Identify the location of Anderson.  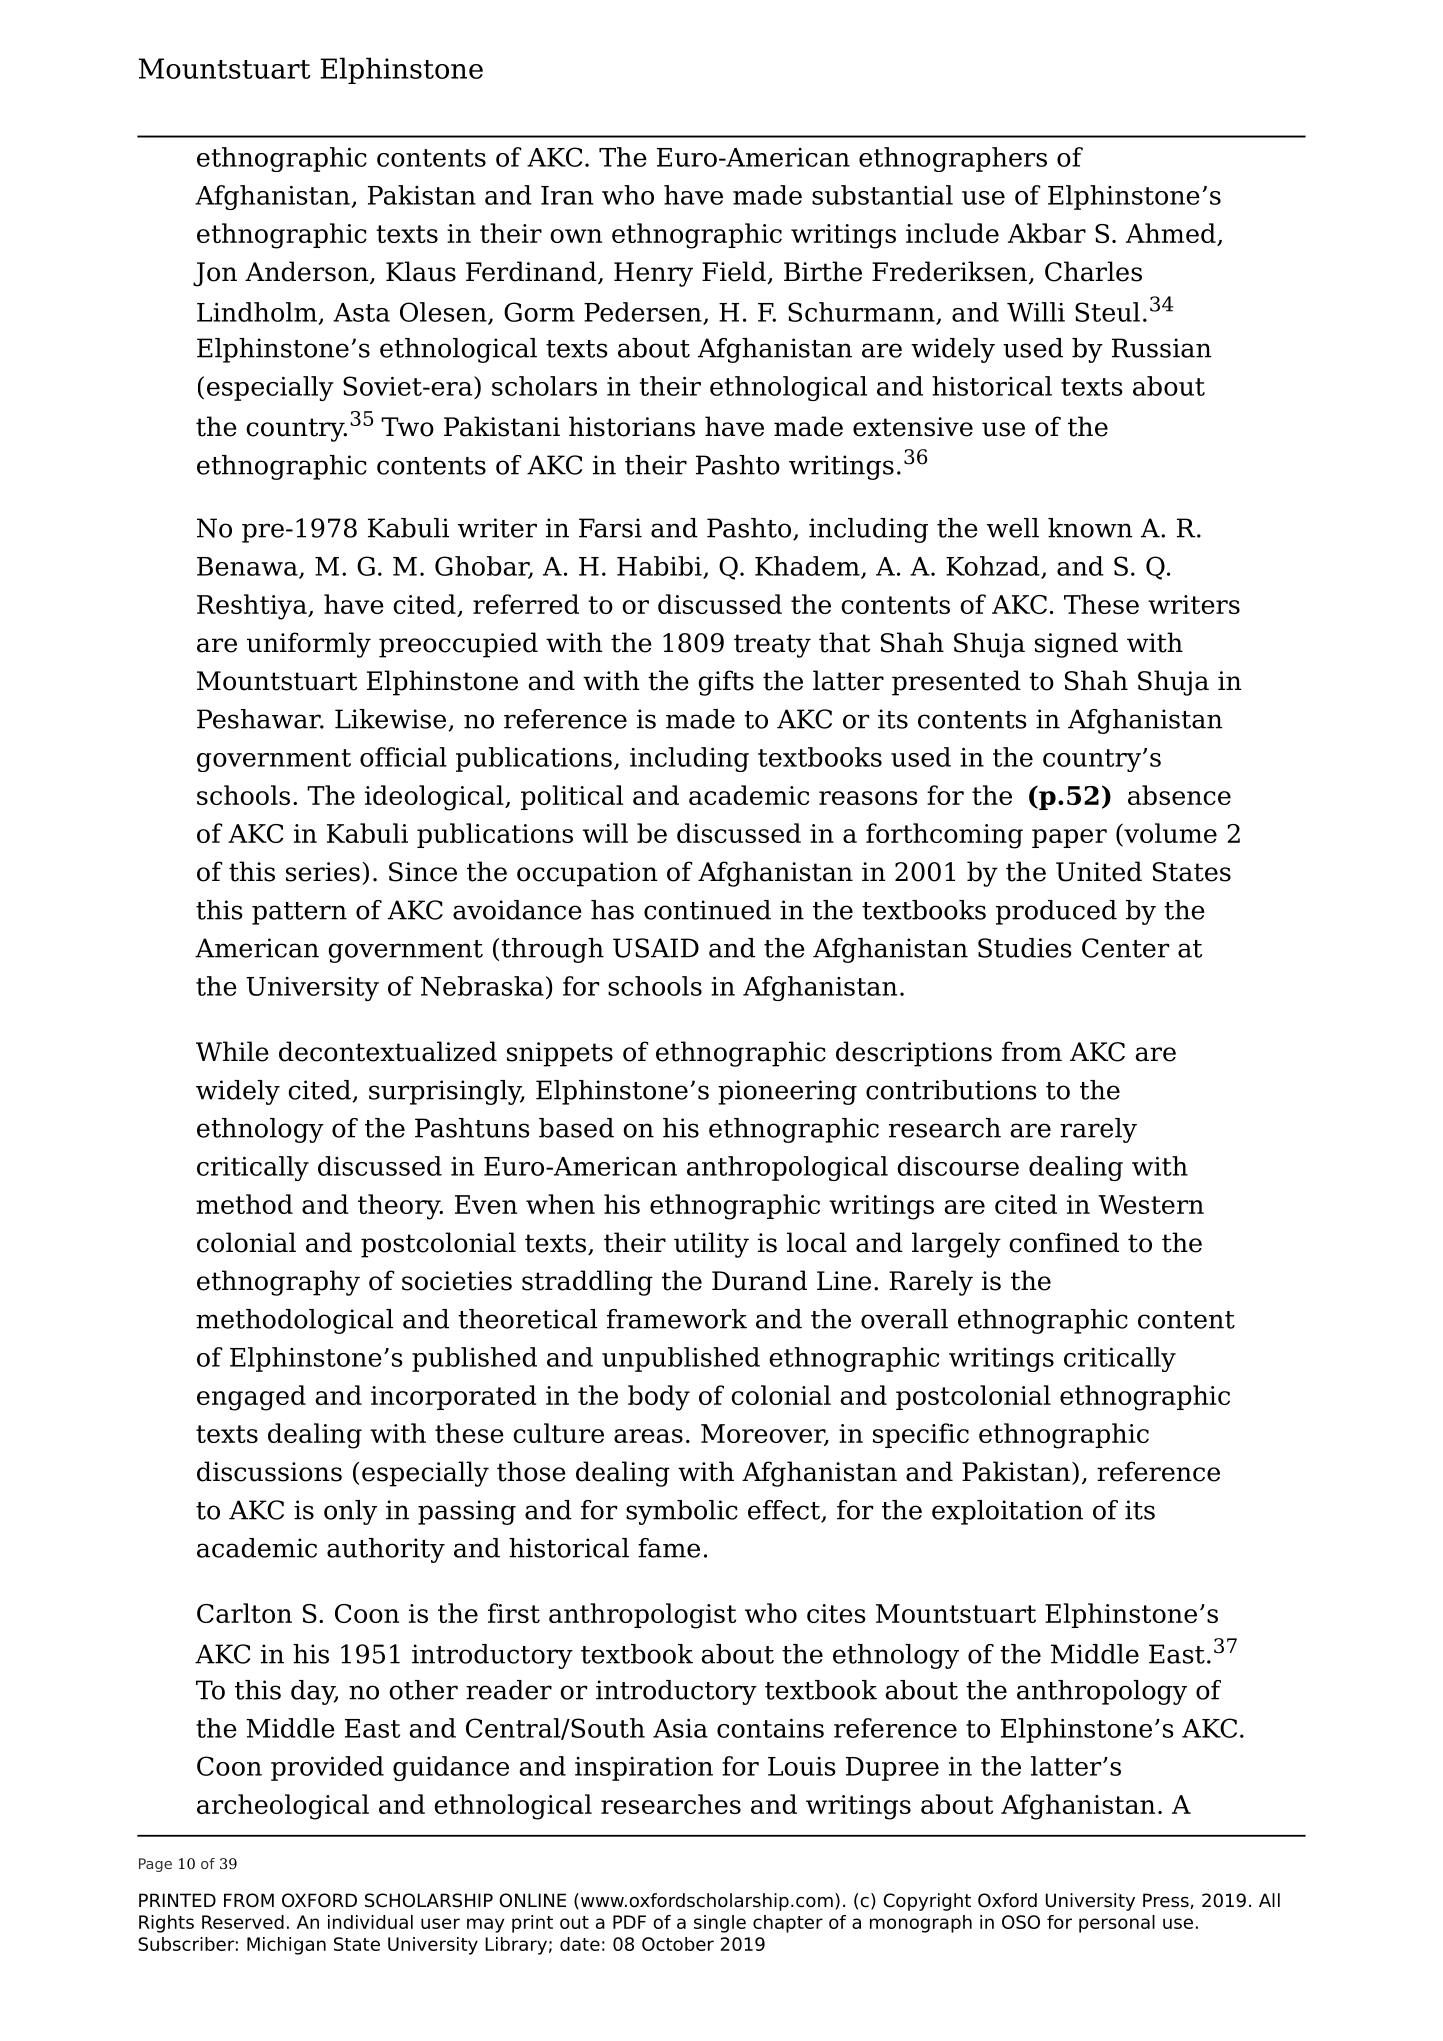
(308, 272).
